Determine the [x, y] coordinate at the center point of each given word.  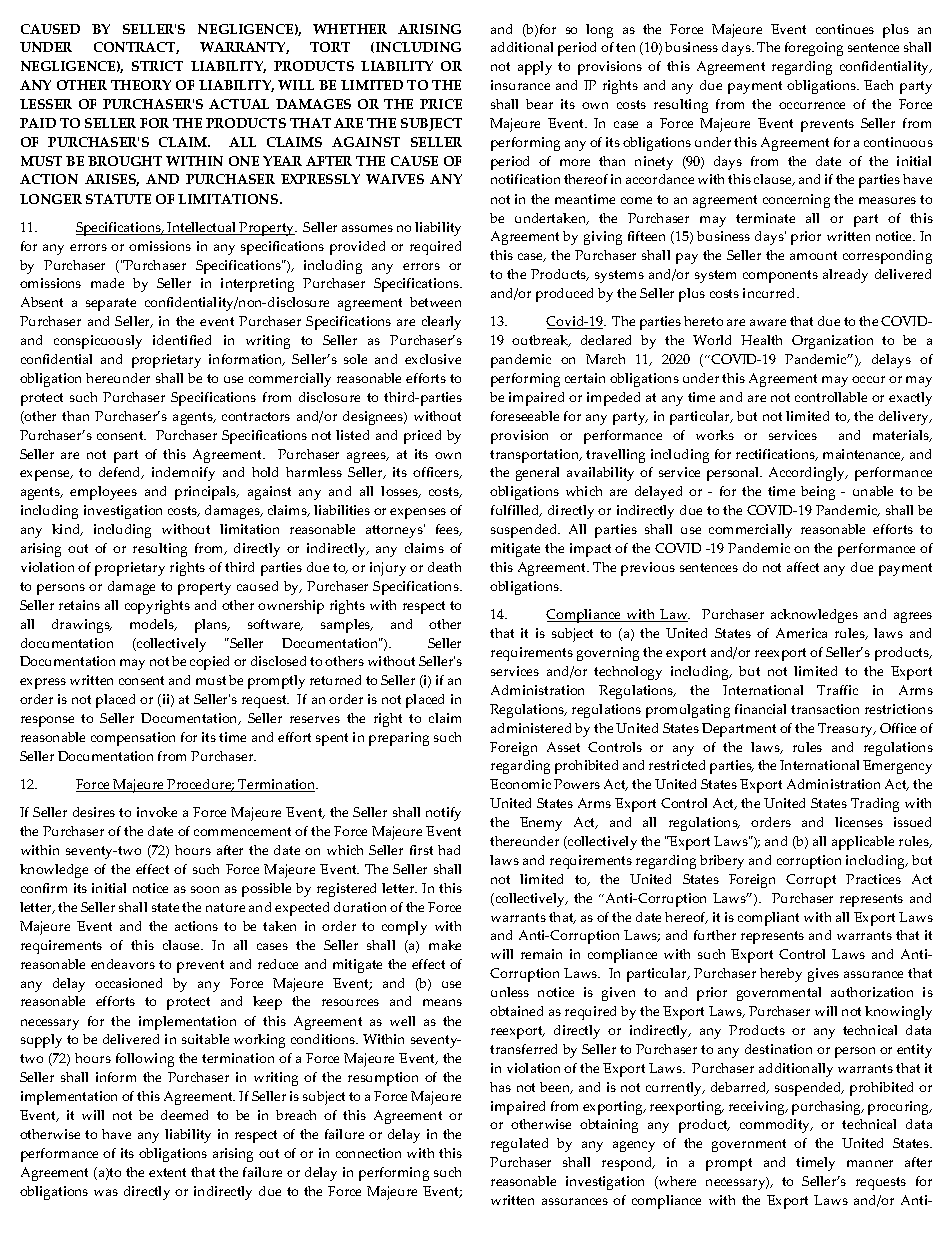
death [444, 567]
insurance [520, 85]
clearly [441, 323]
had [449, 850]
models [153, 625]
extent [167, 1172]
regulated [519, 1145]
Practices [873, 879]
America [801, 633]
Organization [832, 342]
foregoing [814, 49]
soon [205, 889]
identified [182, 340]
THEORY [141, 85]
